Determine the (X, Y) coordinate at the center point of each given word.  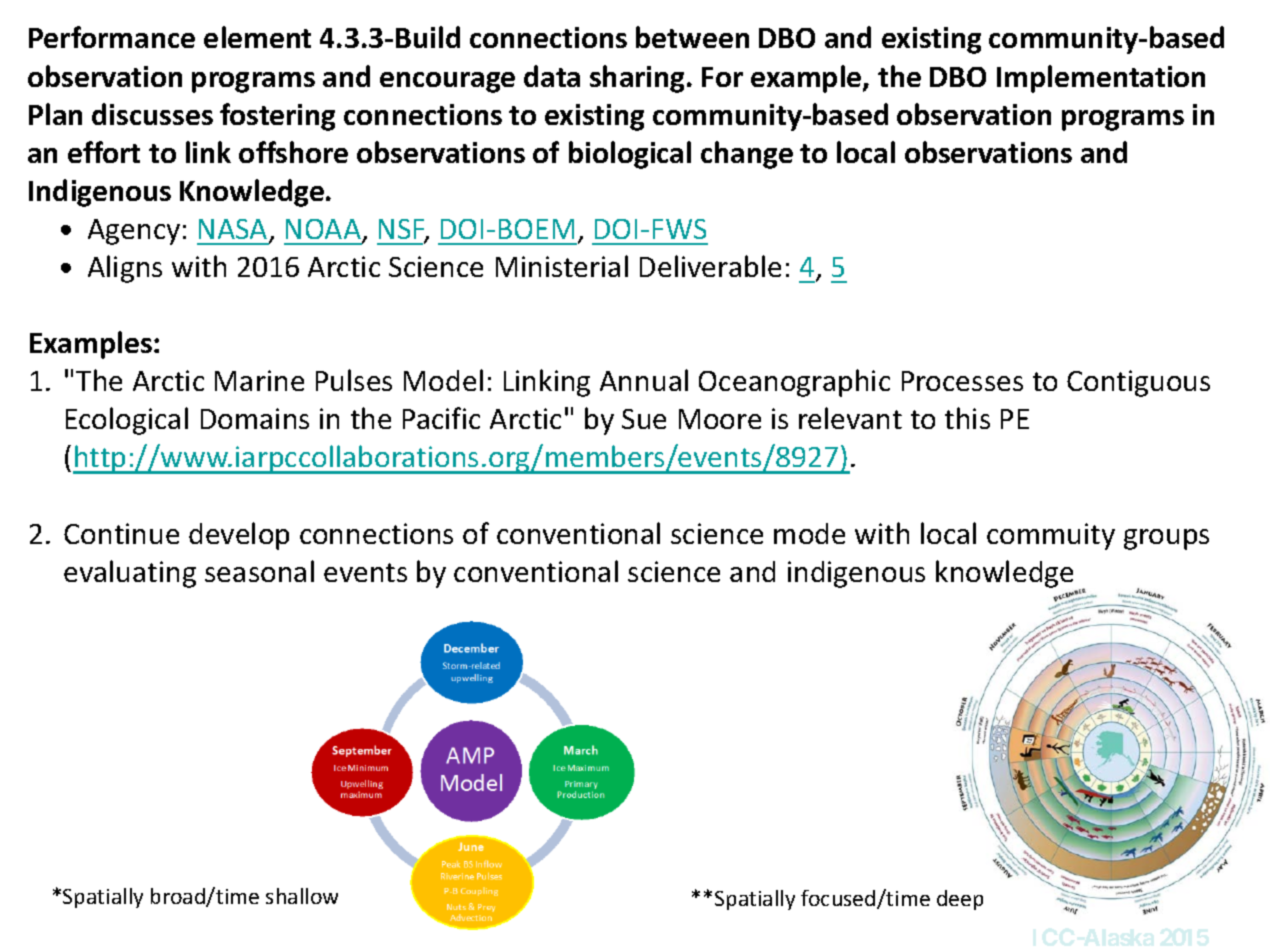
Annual (644, 380)
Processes (962, 381)
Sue (644, 419)
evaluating (130, 574)
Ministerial (562, 266)
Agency (134, 232)
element (257, 37)
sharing (639, 79)
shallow (302, 896)
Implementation (1101, 79)
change (747, 155)
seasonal (259, 571)
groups (1166, 539)
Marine (259, 380)
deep (960, 900)
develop (239, 536)
